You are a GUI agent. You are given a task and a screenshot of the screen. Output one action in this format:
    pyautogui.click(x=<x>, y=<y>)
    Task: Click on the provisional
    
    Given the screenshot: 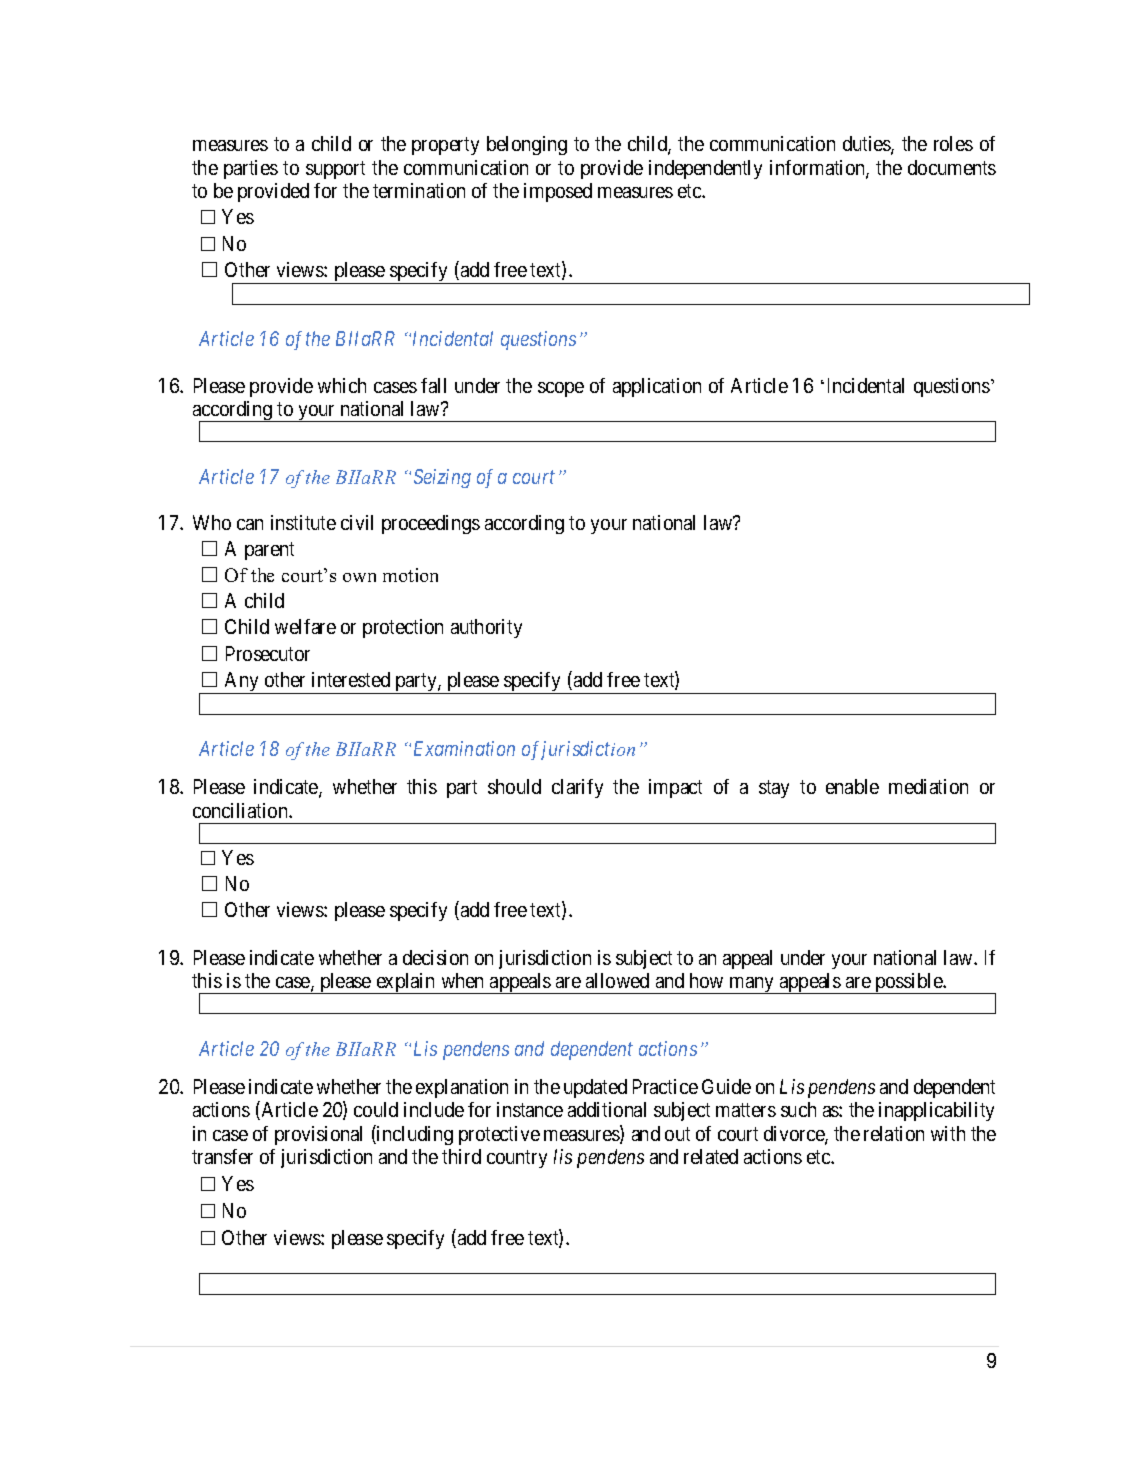 What is the action you would take?
    pyautogui.click(x=318, y=1135)
